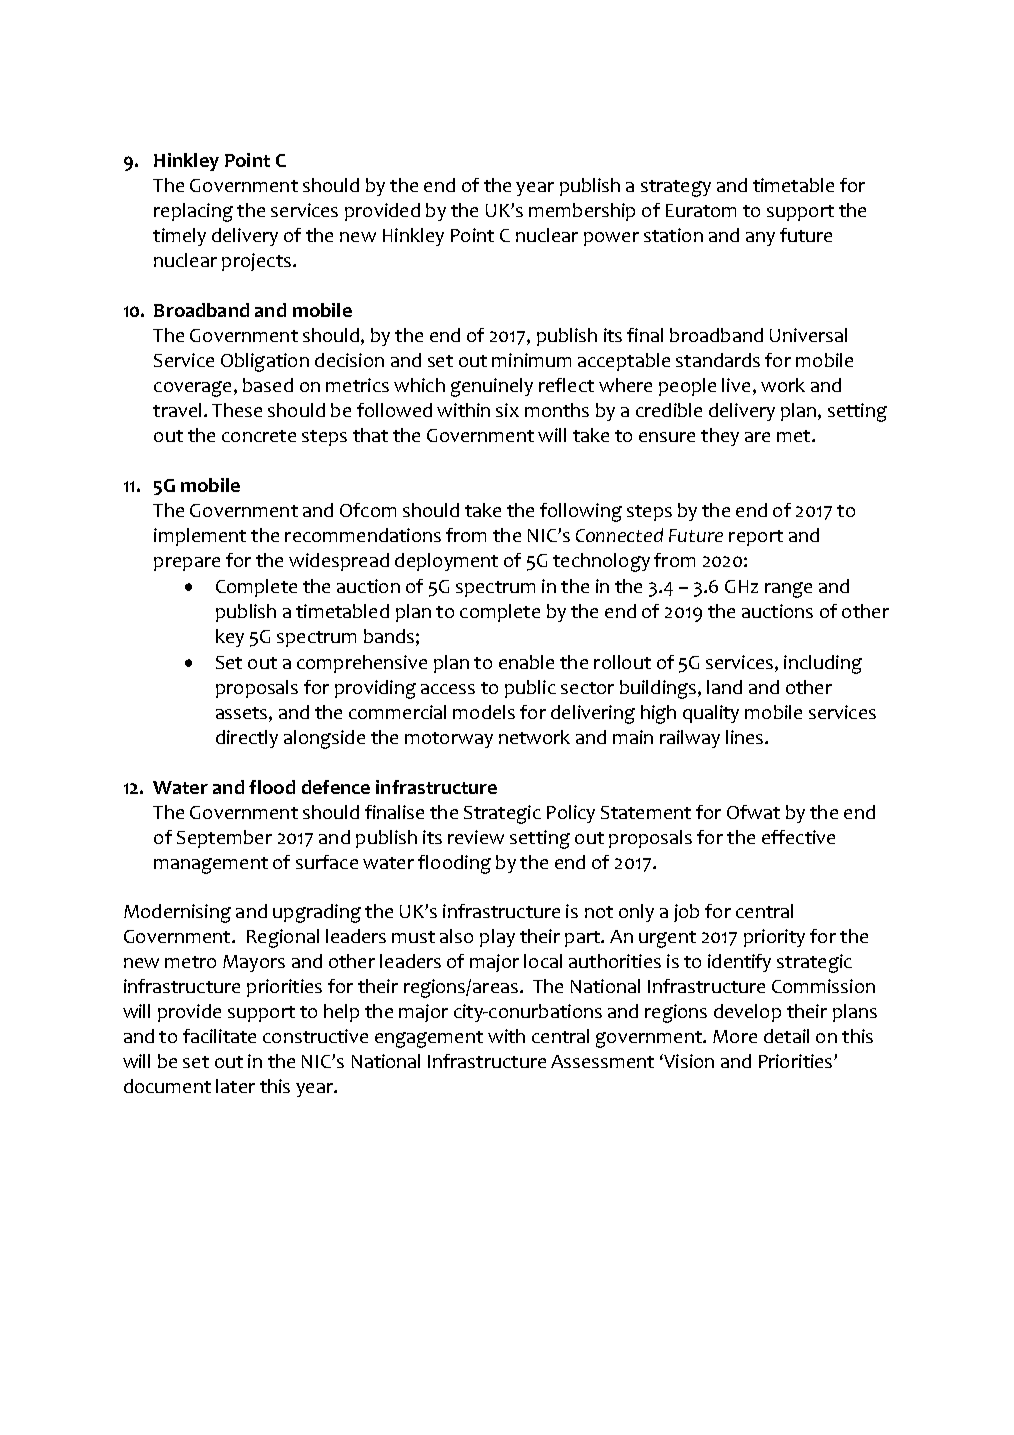 The height and width of the screenshot is (1435, 1014). What do you see at coordinates (507, 410) in the screenshot?
I see `six` at bounding box center [507, 410].
